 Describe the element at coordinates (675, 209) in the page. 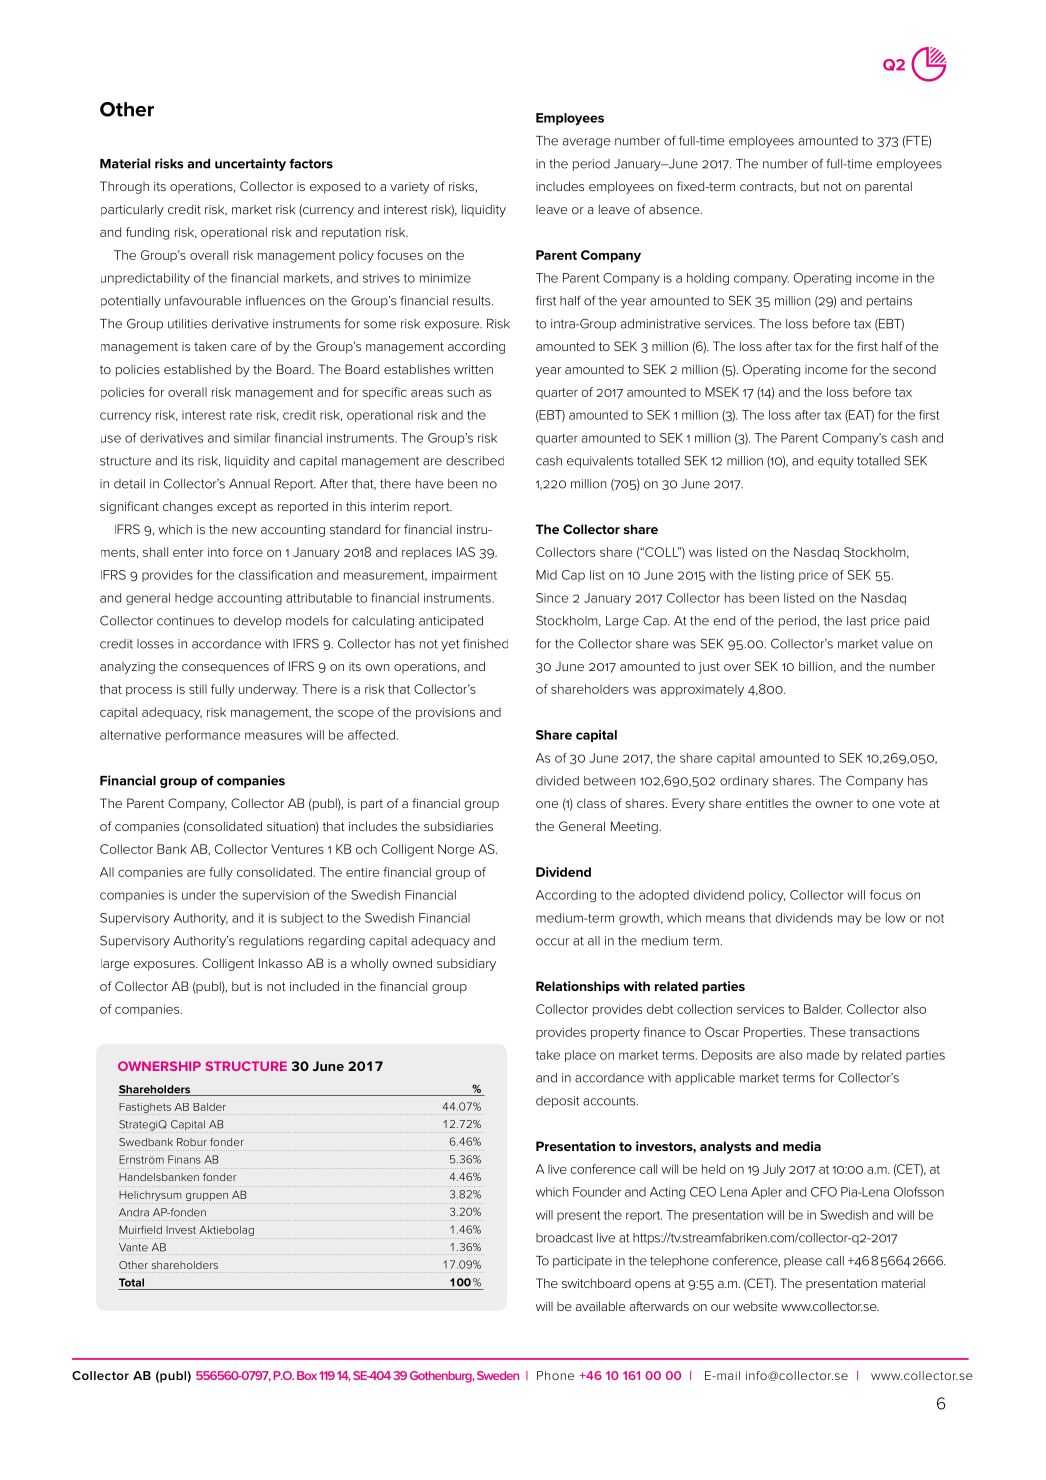

I see `absence` at that location.
